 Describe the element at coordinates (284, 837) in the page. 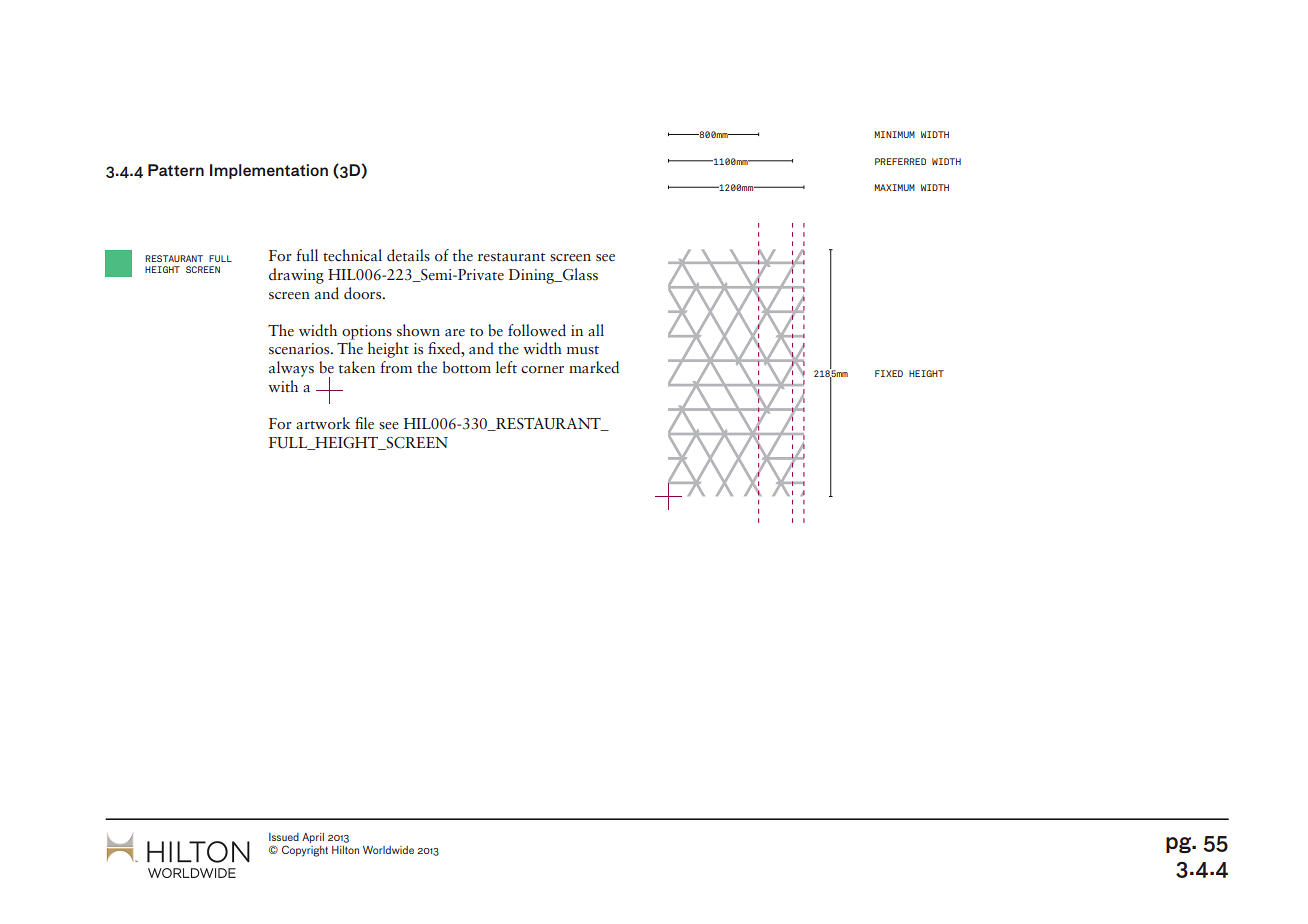

I see `Issued` at that location.
